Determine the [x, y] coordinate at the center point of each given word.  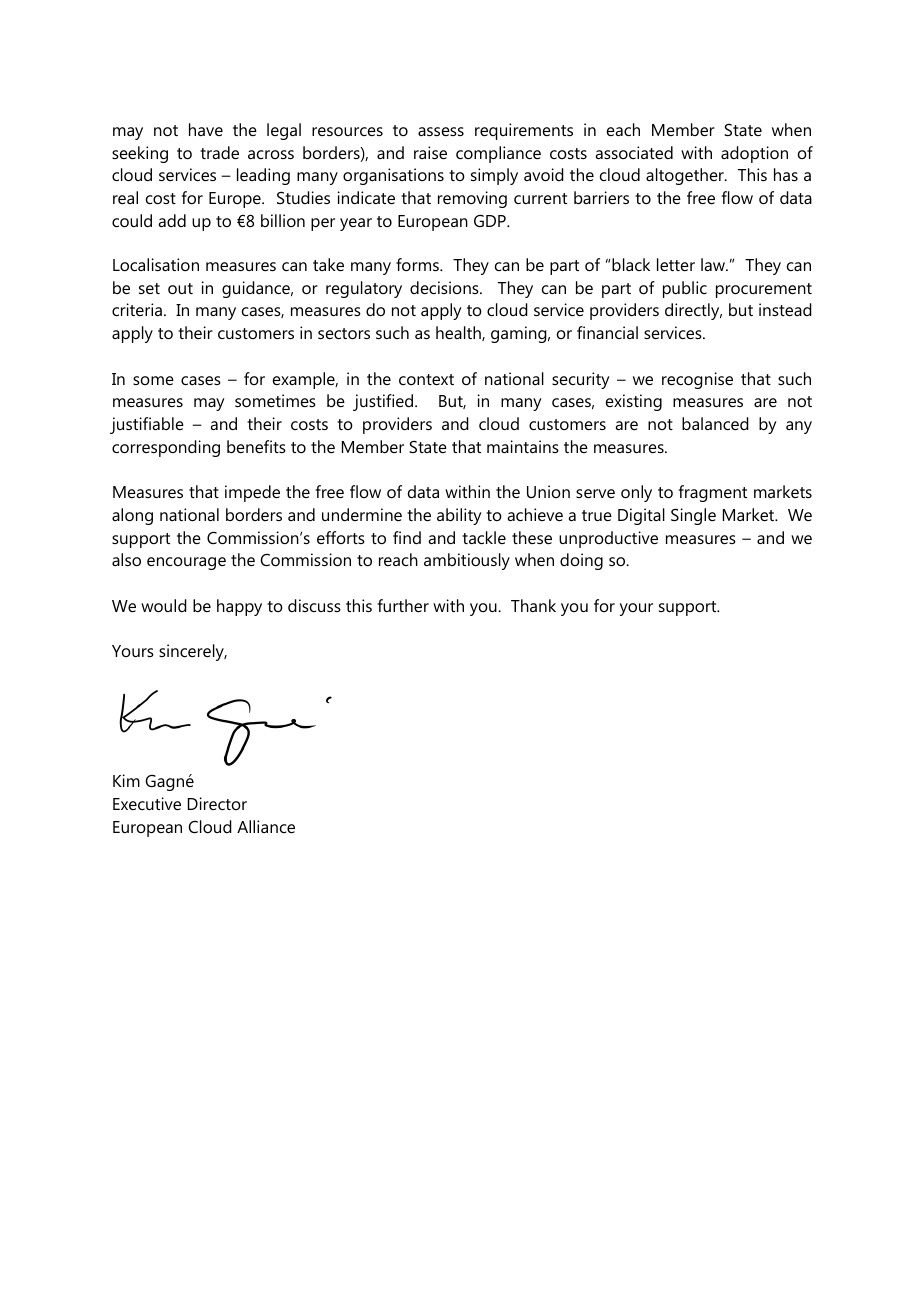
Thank [533, 605]
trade [219, 152]
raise [430, 152]
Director [217, 803]
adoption [754, 154]
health [459, 333]
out [180, 288]
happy [239, 607]
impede [252, 493]
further [403, 605]
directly [693, 311]
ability [459, 516]
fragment [713, 493]
